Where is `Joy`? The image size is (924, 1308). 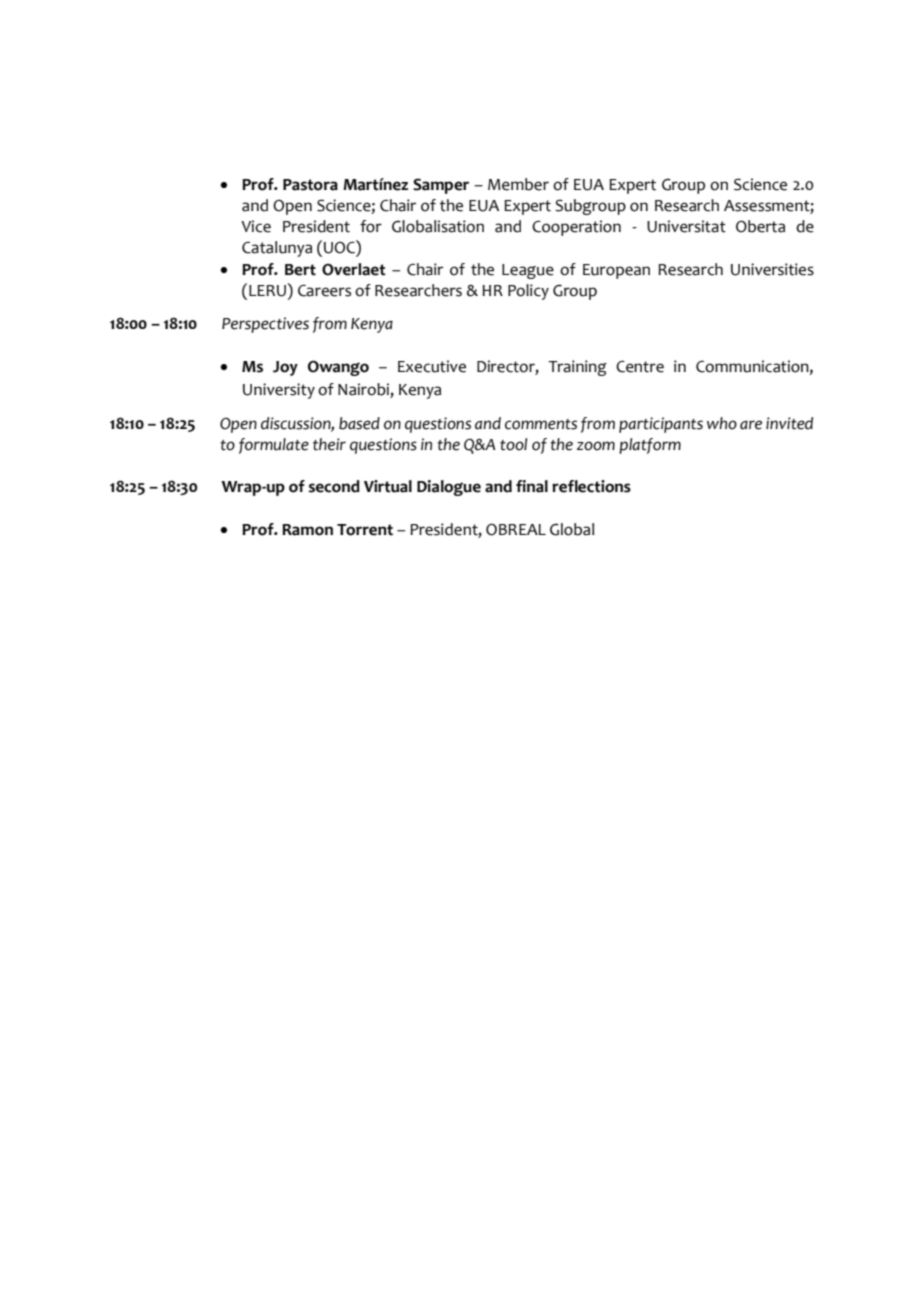
Joy is located at coordinates (285, 368).
